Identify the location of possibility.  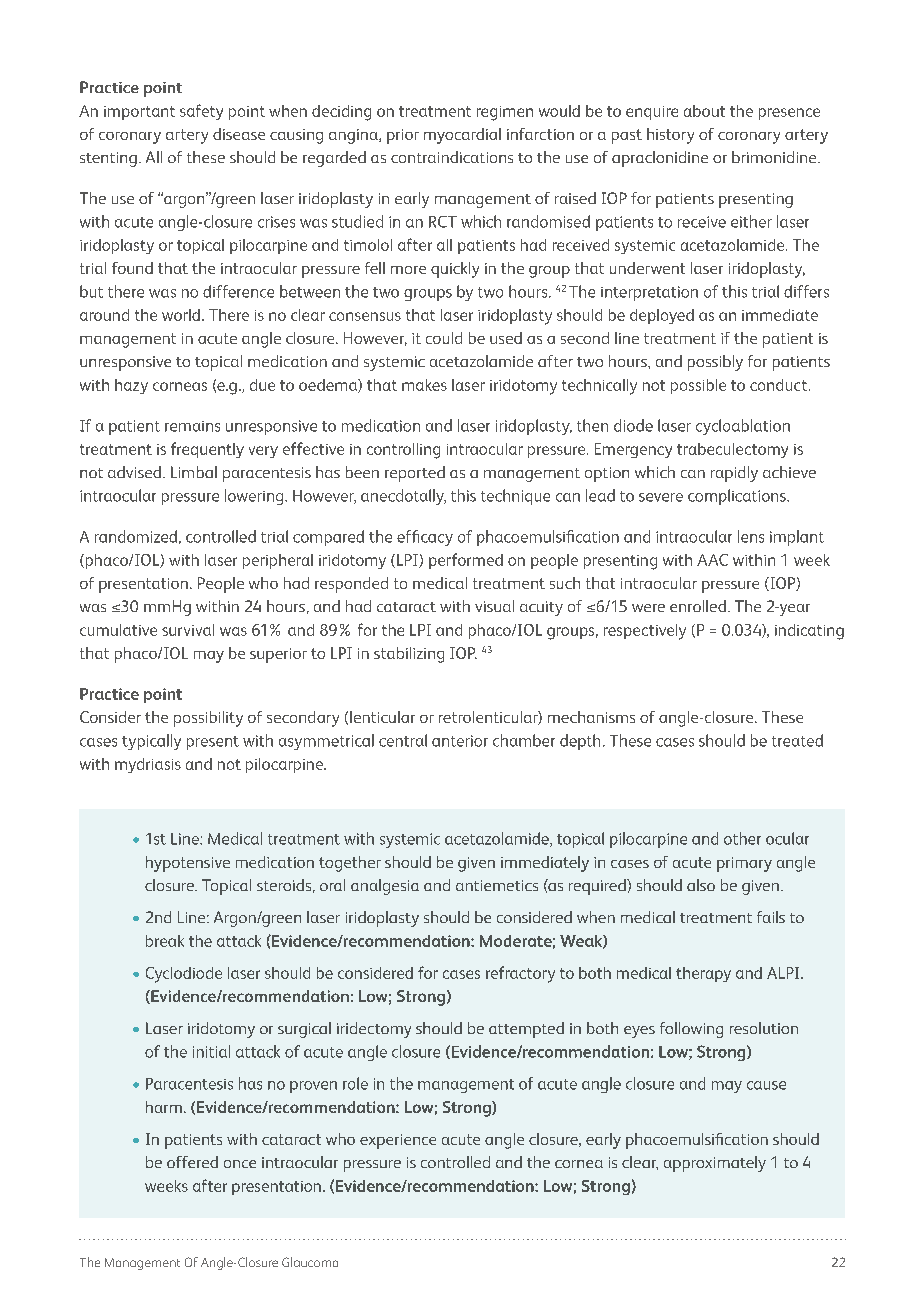
(208, 719).
